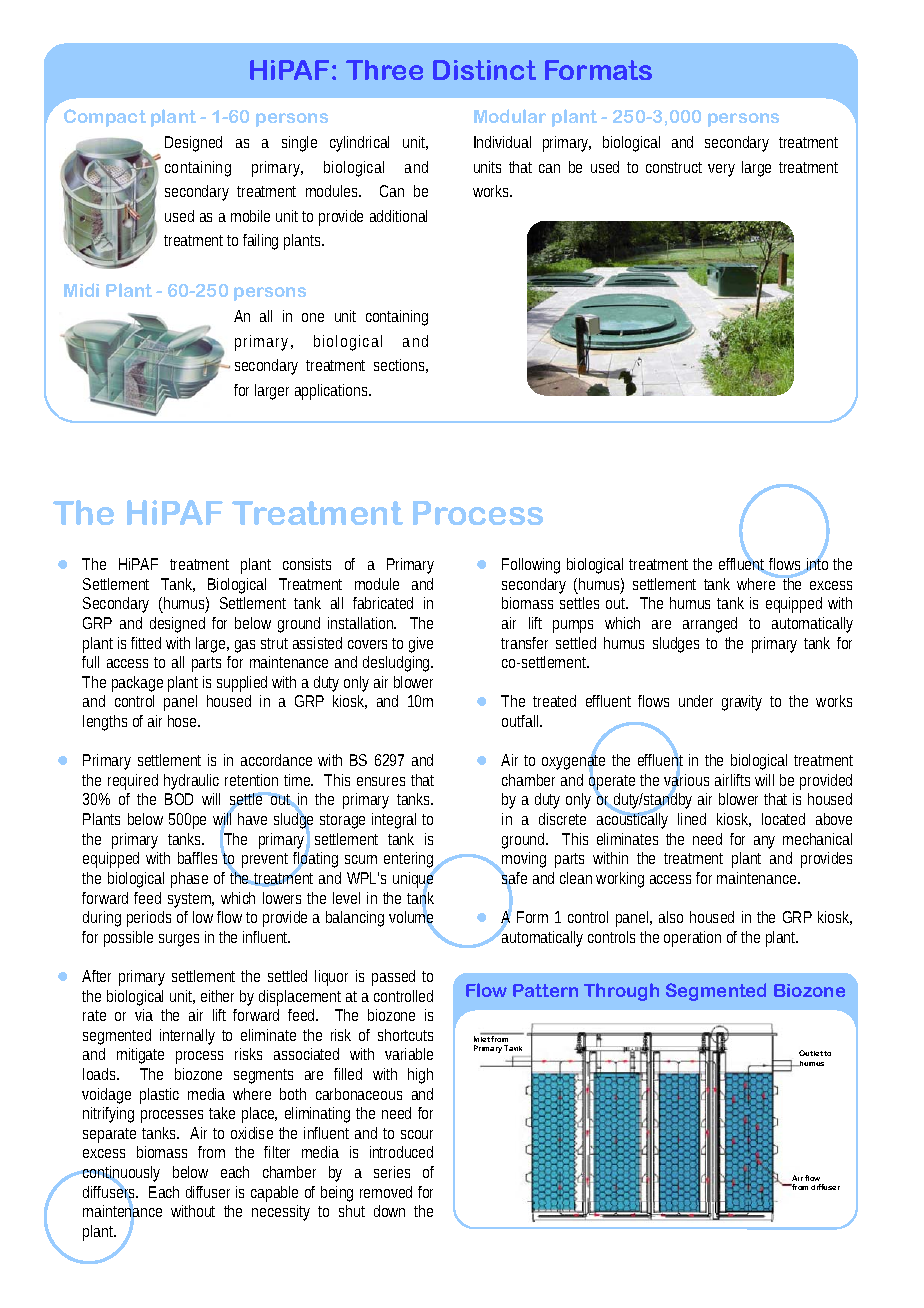  I want to click on Distinct, so click(484, 70).
